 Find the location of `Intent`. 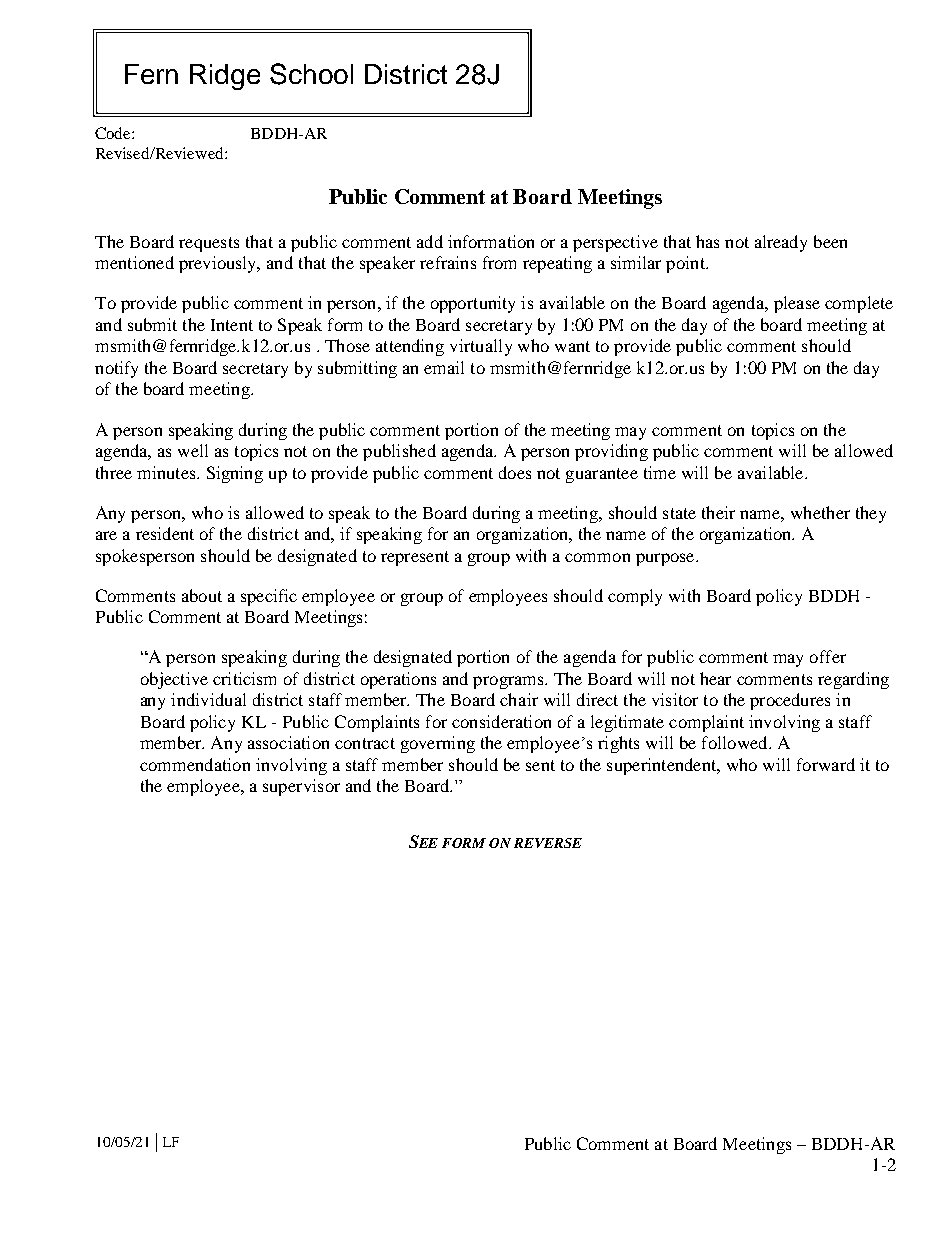

Intent is located at coordinates (232, 325).
